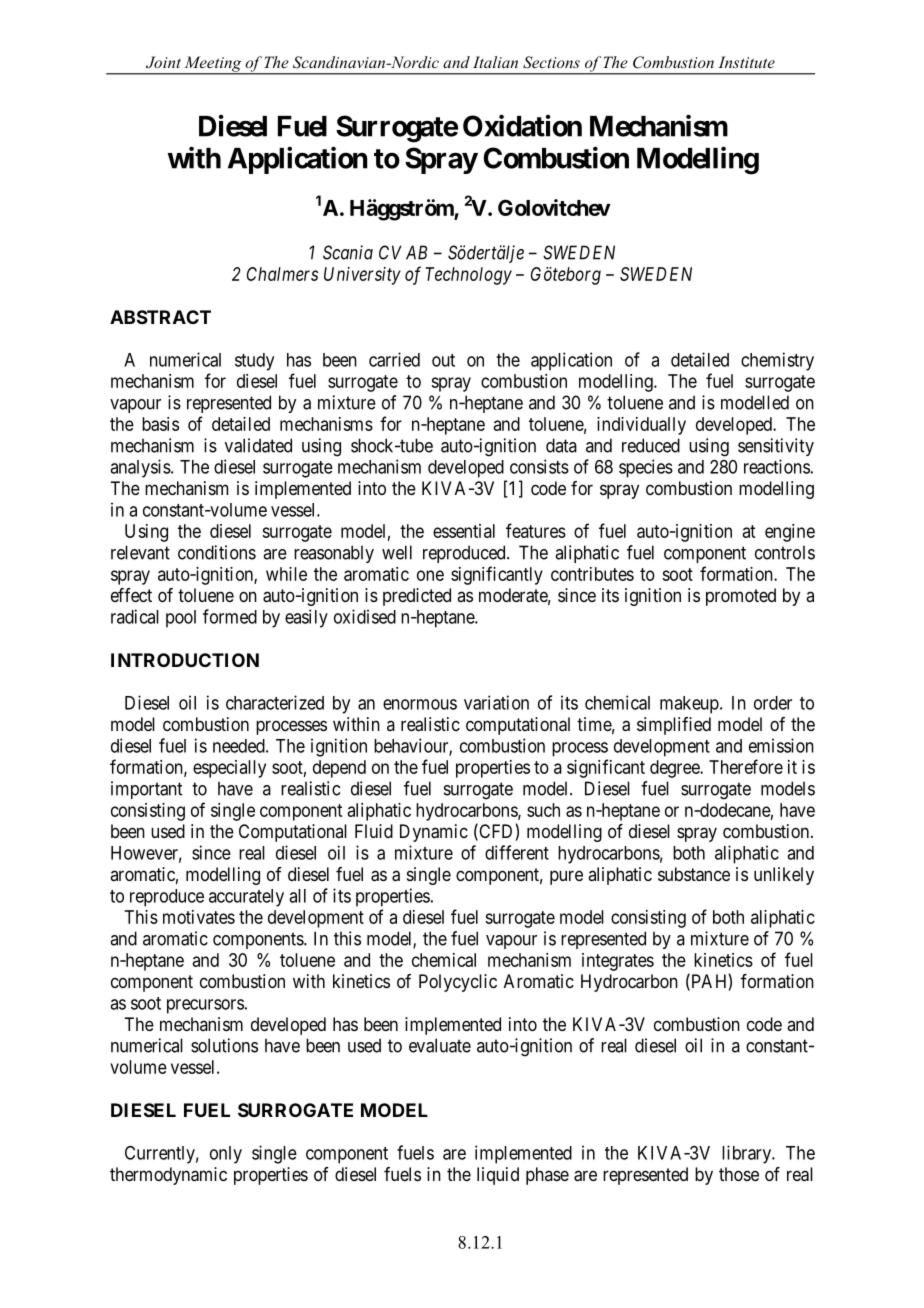  Describe the element at coordinates (226, 1155) in the page. I see `only` at that location.
